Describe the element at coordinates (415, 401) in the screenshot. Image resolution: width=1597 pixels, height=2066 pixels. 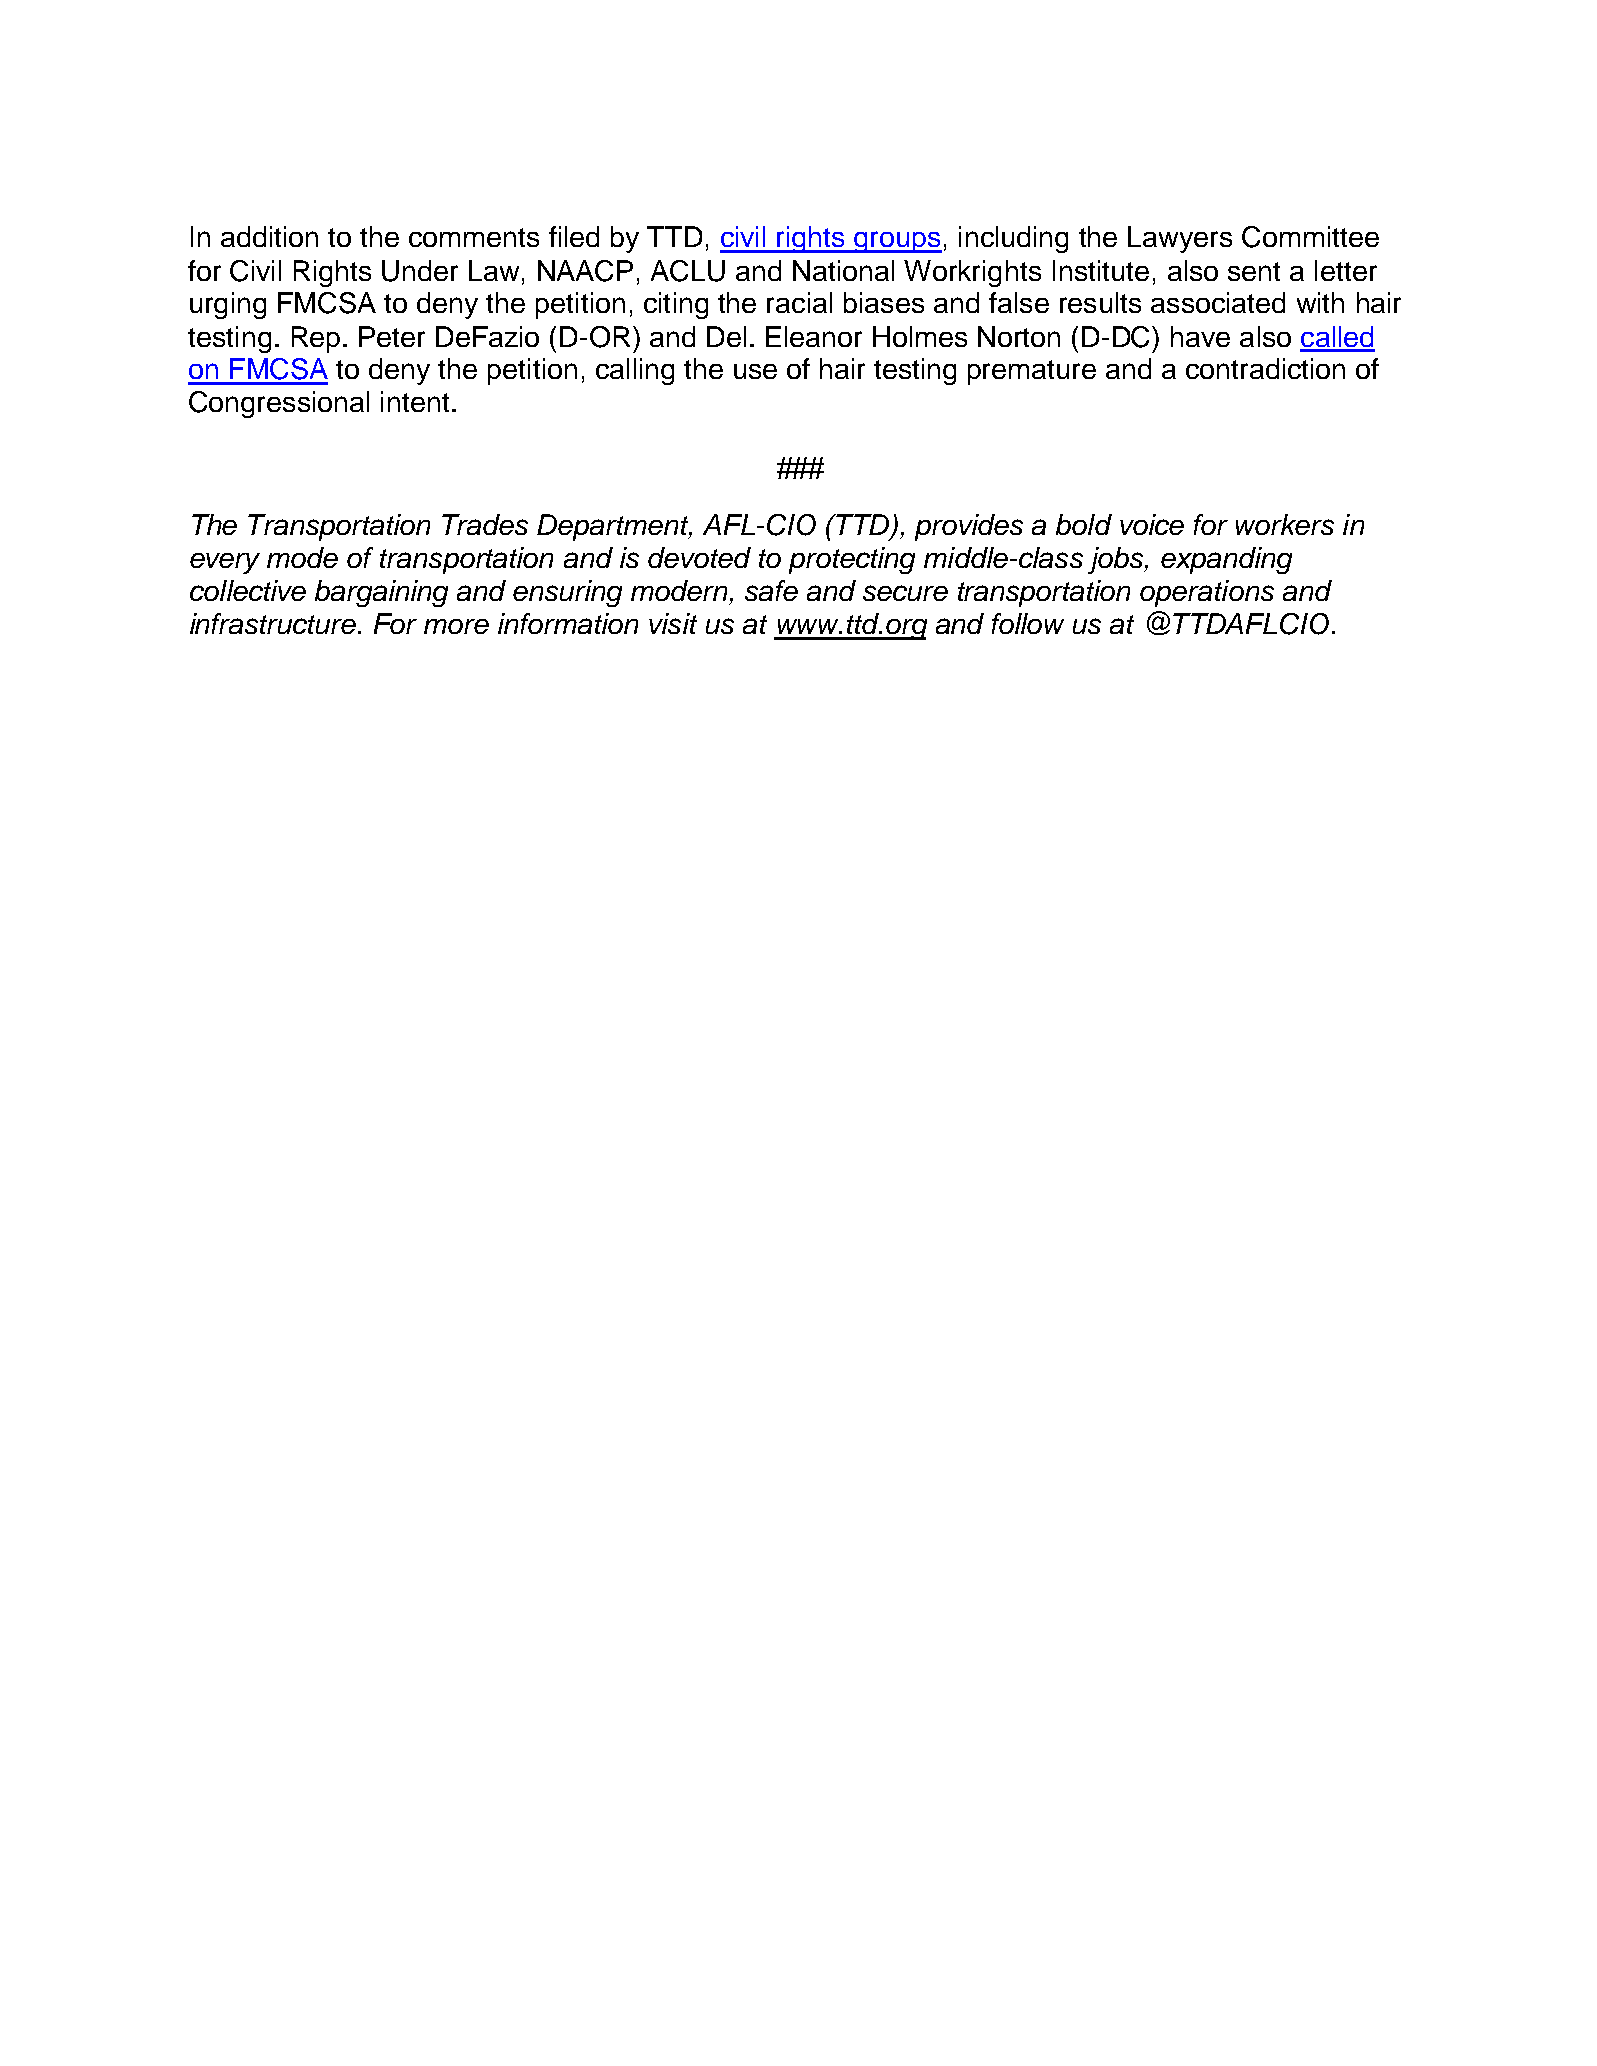
I see `intent` at that location.
